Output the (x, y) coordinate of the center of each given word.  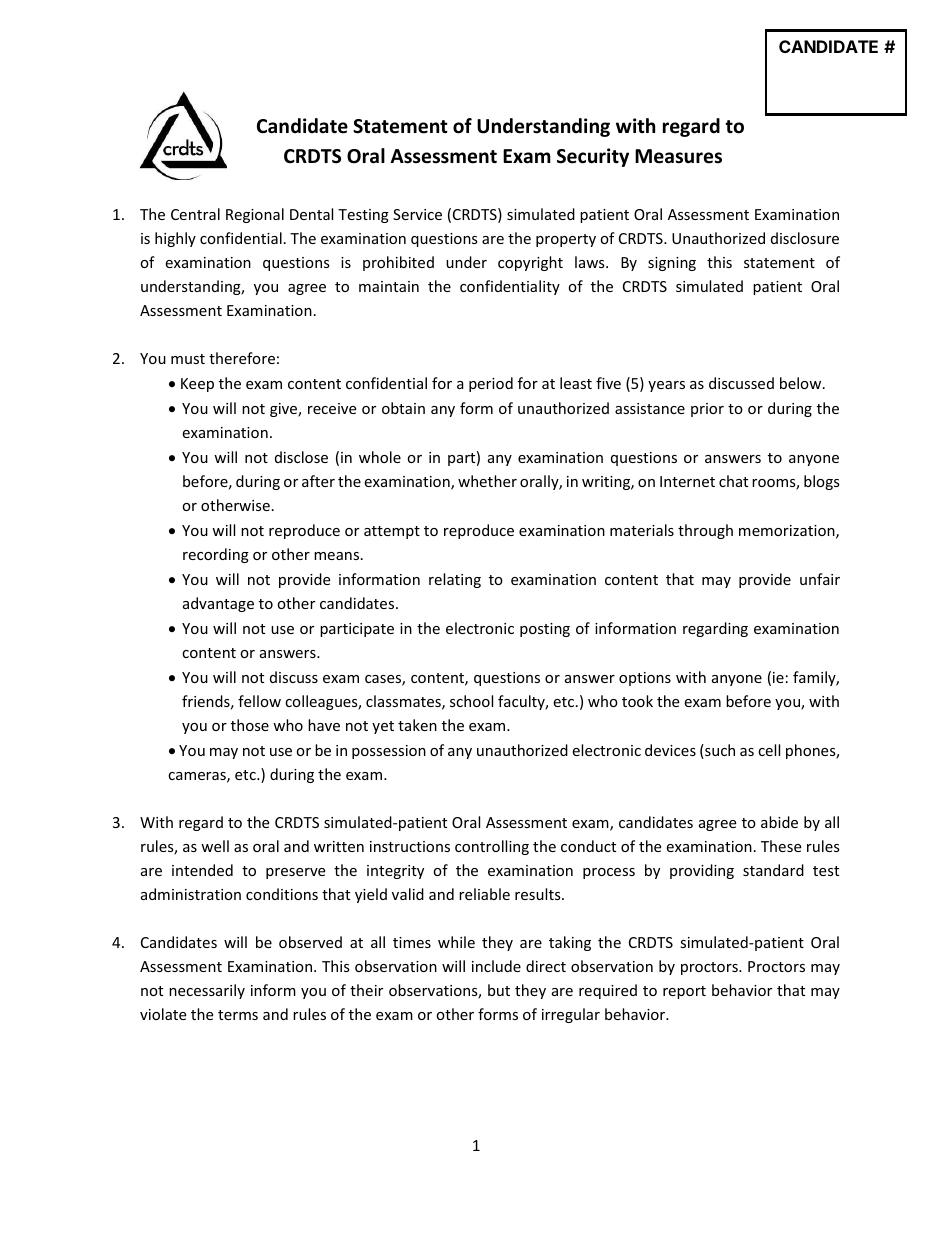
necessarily (207, 991)
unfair (820, 579)
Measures (678, 156)
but (499, 990)
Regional (255, 215)
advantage (218, 604)
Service (417, 214)
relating (455, 580)
